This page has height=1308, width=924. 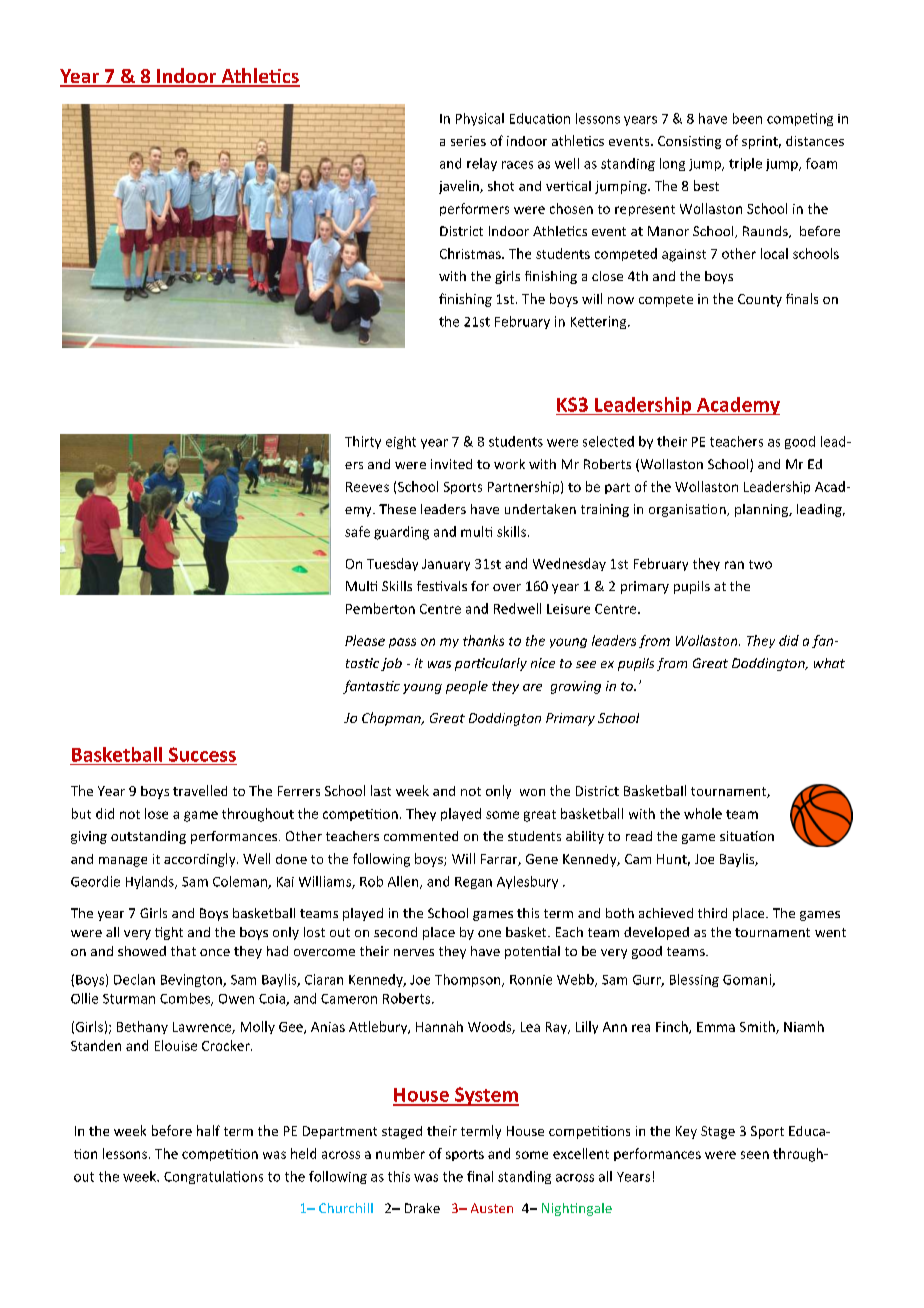 I want to click on what, so click(x=829, y=663).
